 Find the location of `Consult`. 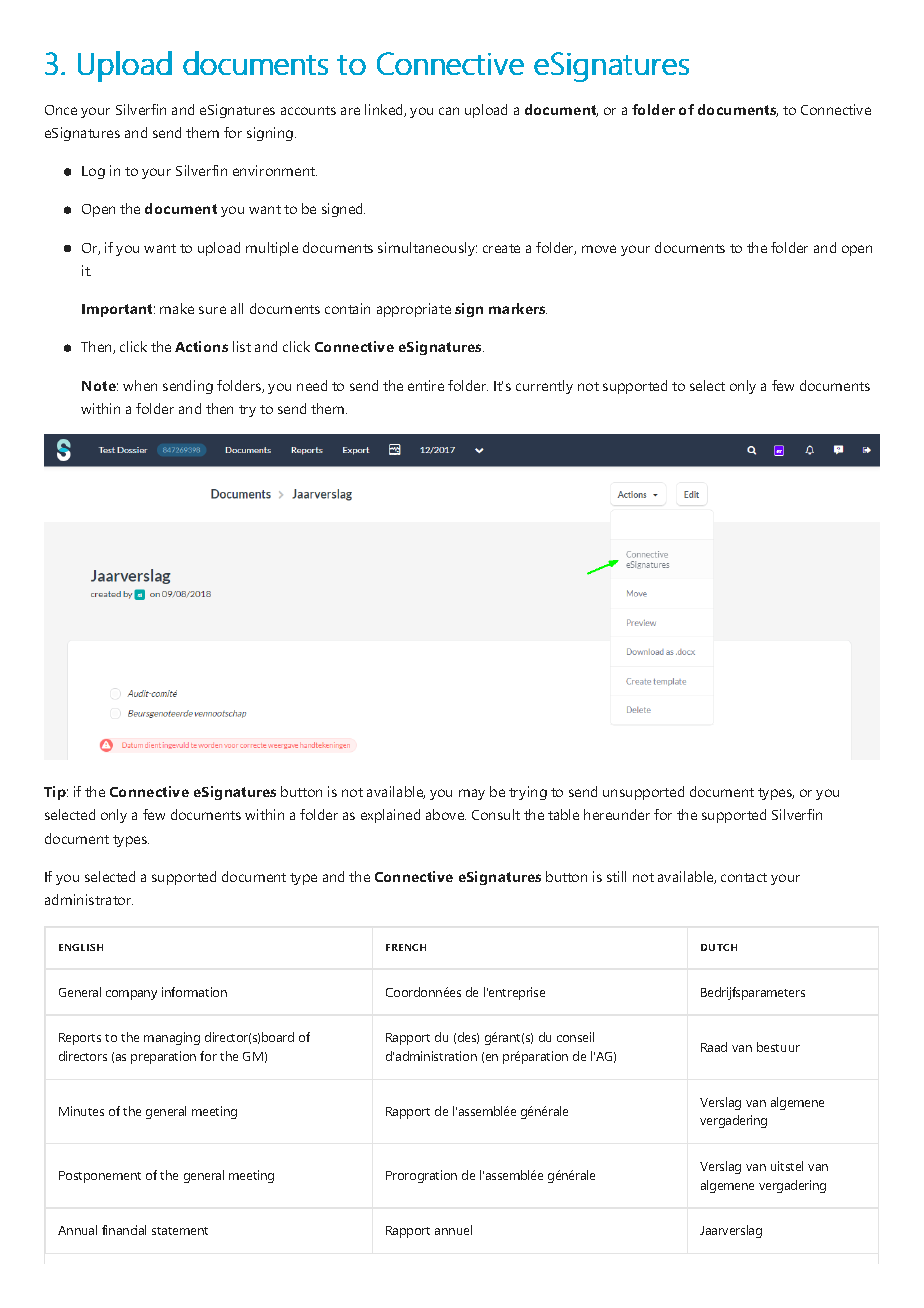

Consult is located at coordinates (496, 814).
